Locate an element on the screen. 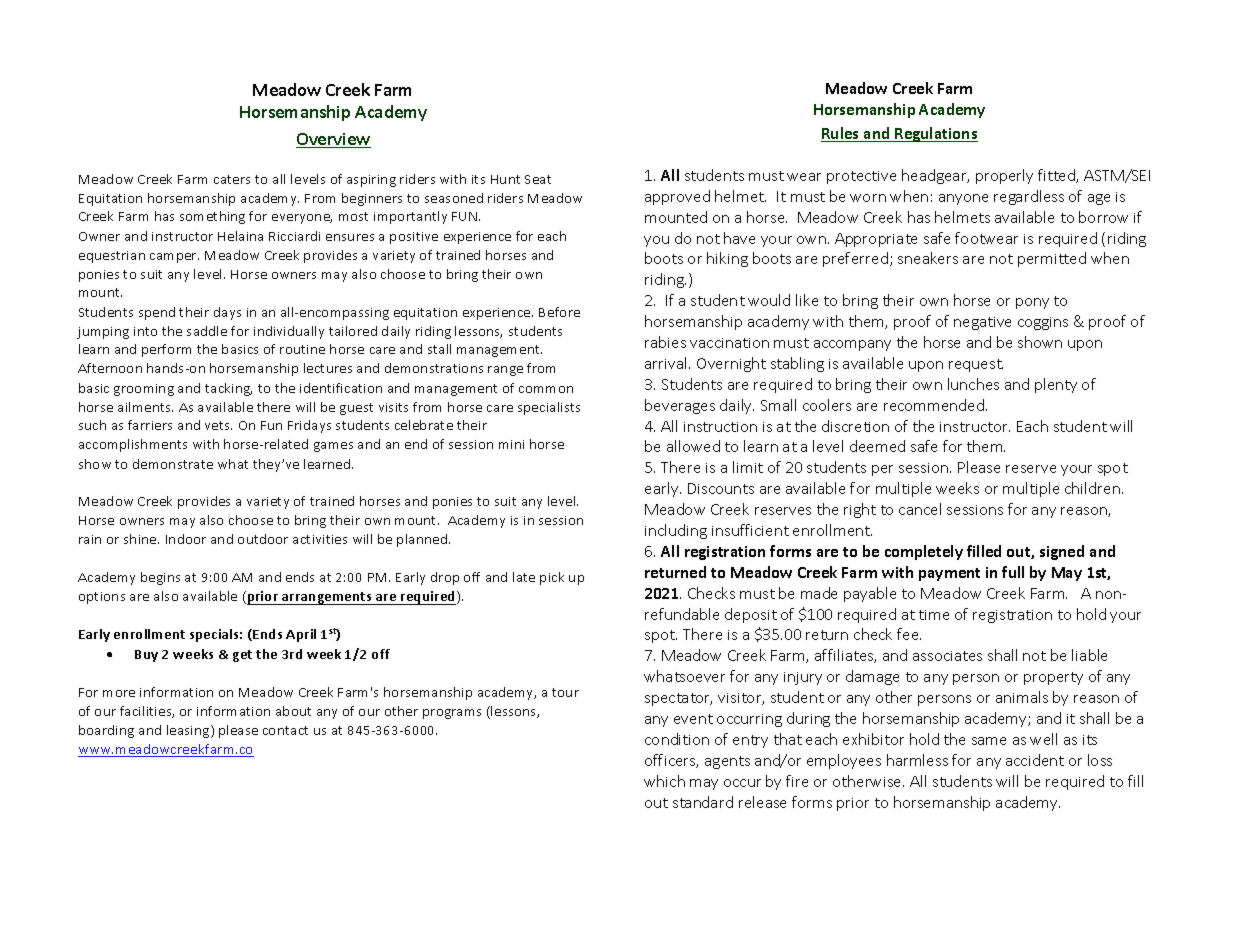  pick is located at coordinates (552, 578).
